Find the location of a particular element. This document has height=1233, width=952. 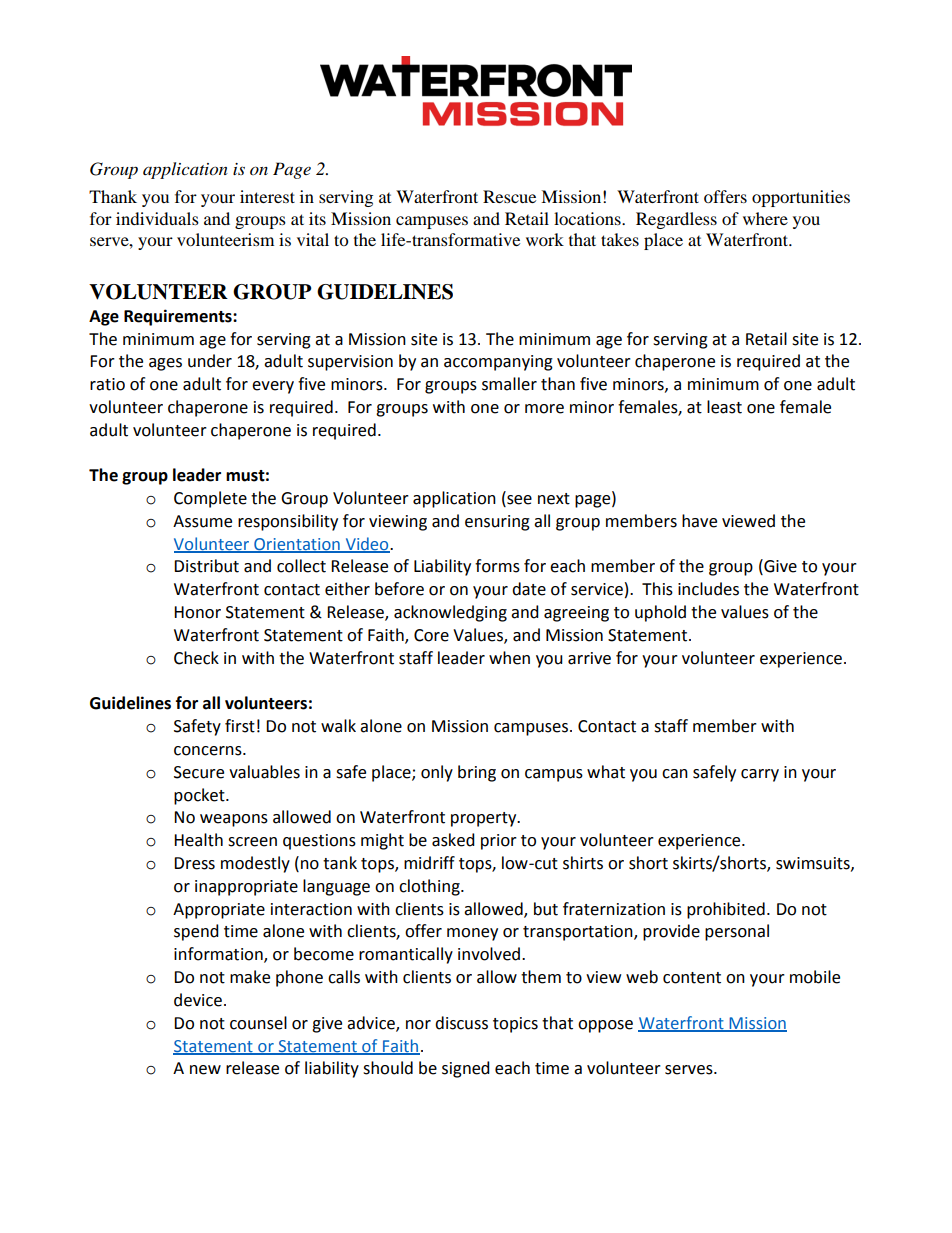

new is located at coordinates (205, 1070).
